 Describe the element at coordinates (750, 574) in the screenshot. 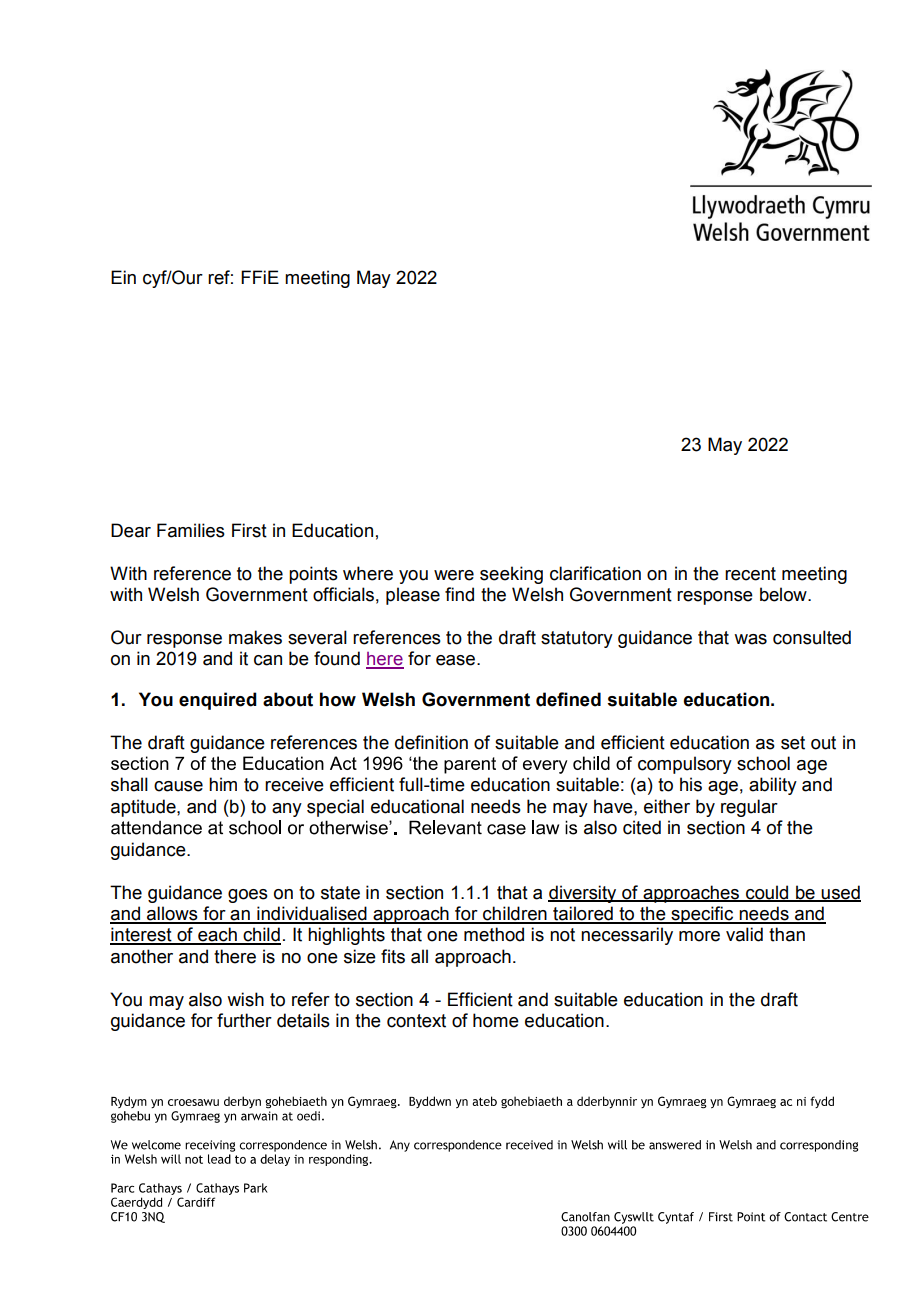

I see `recent` at that location.
